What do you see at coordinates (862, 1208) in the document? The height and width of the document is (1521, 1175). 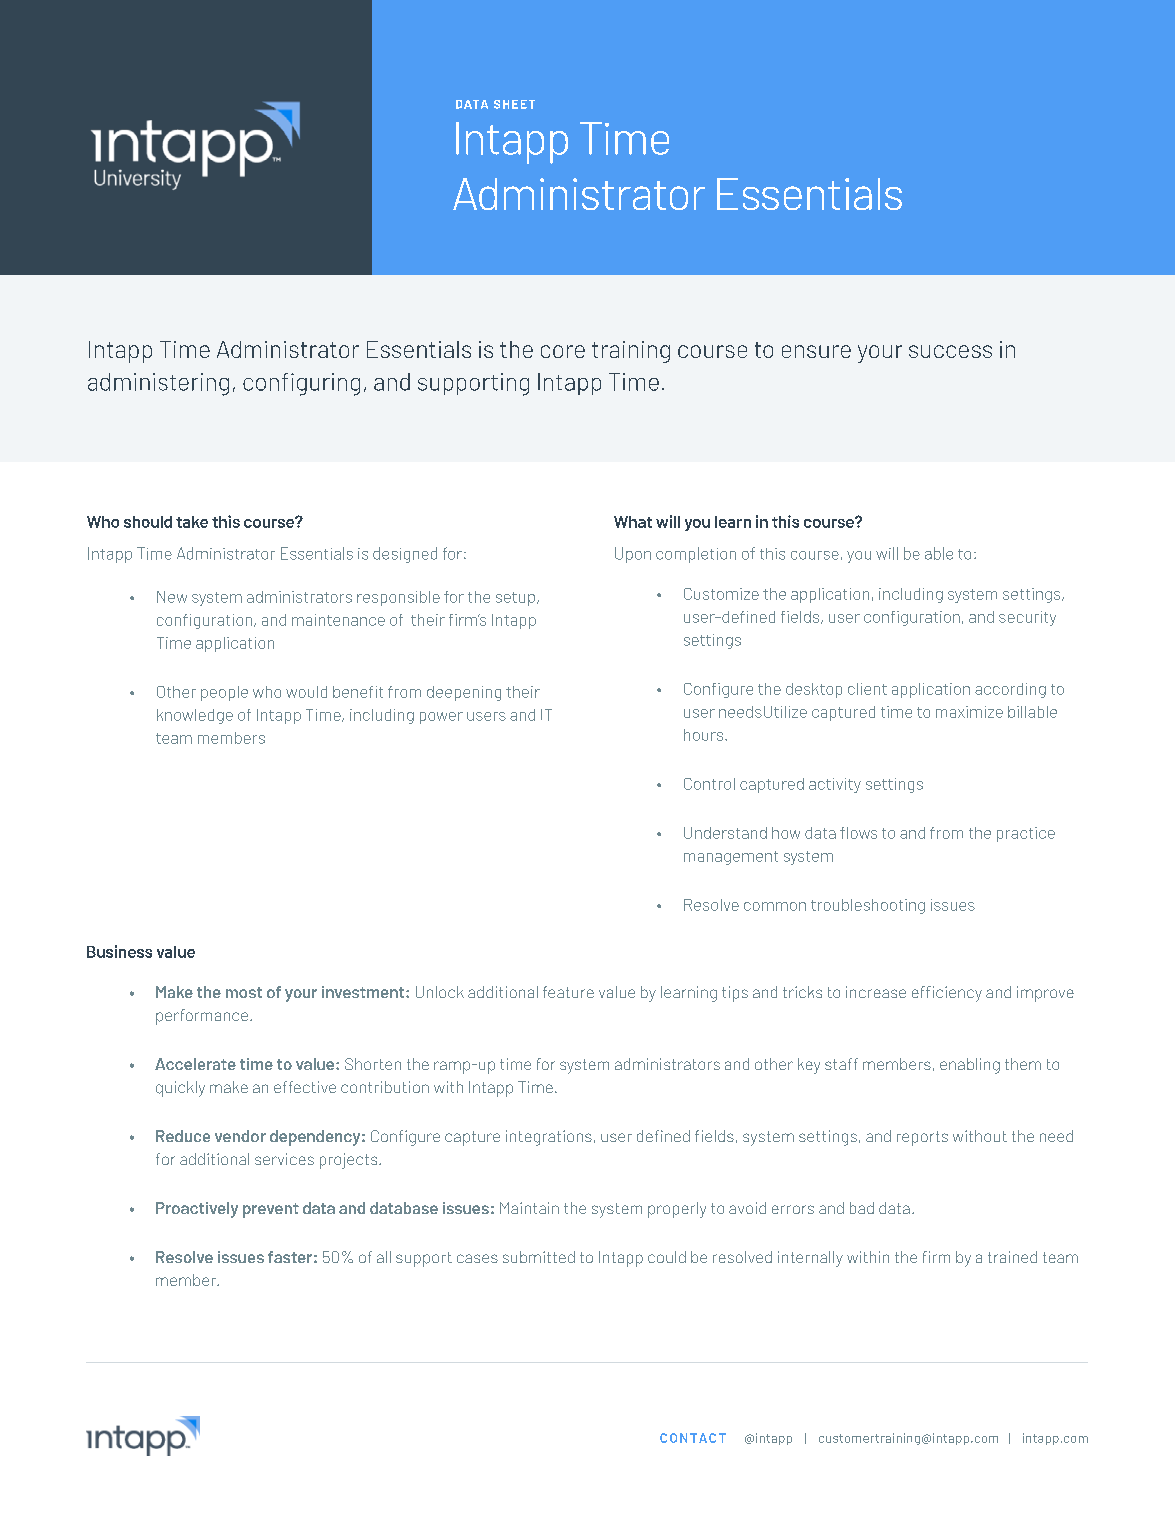 I see `bad` at bounding box center [862, 1208].
